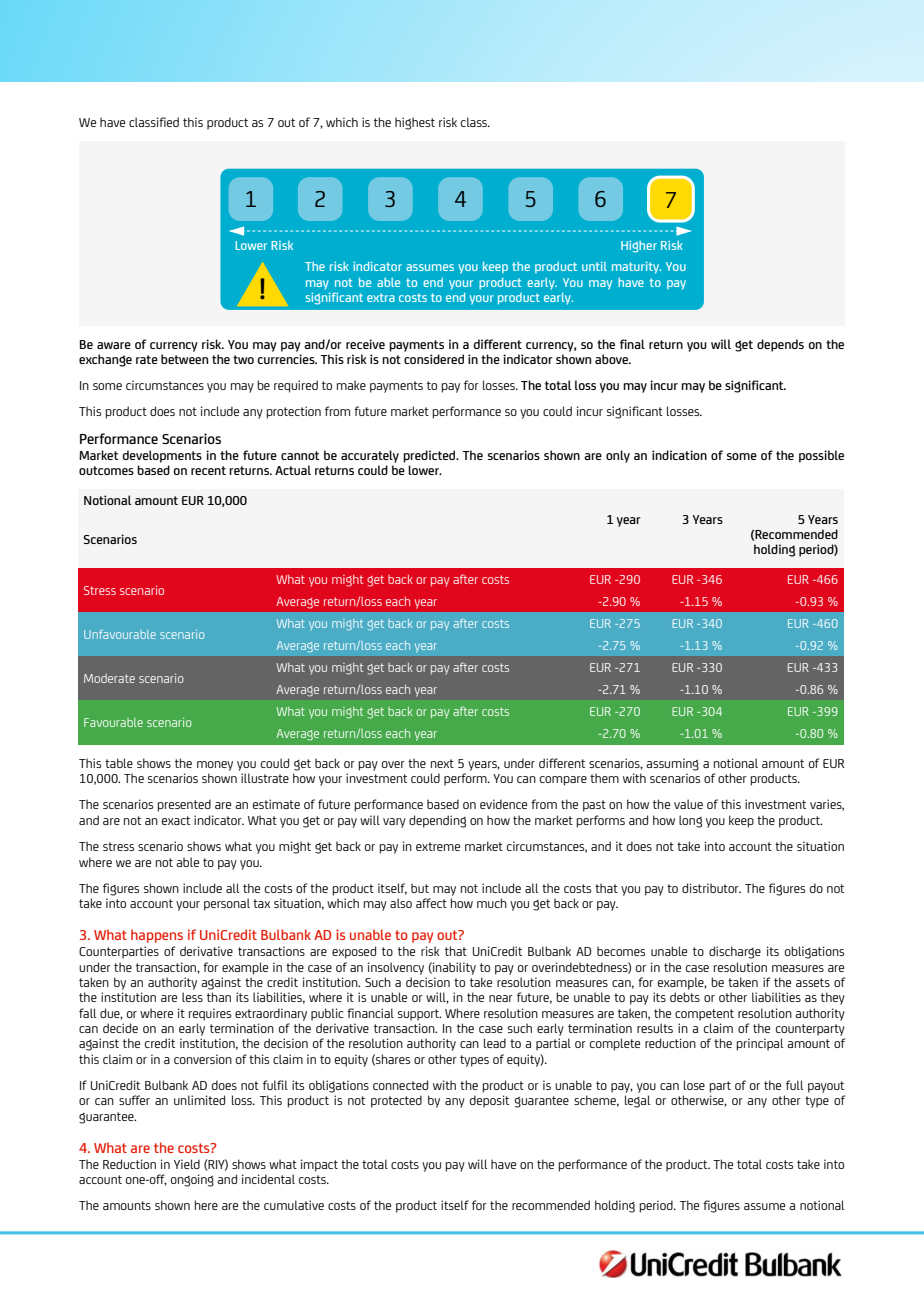 This document has height=1308, width=924. What do you see at coordinates (215, 766) in the document?
I see `money` at bounding box center [215, 766].
